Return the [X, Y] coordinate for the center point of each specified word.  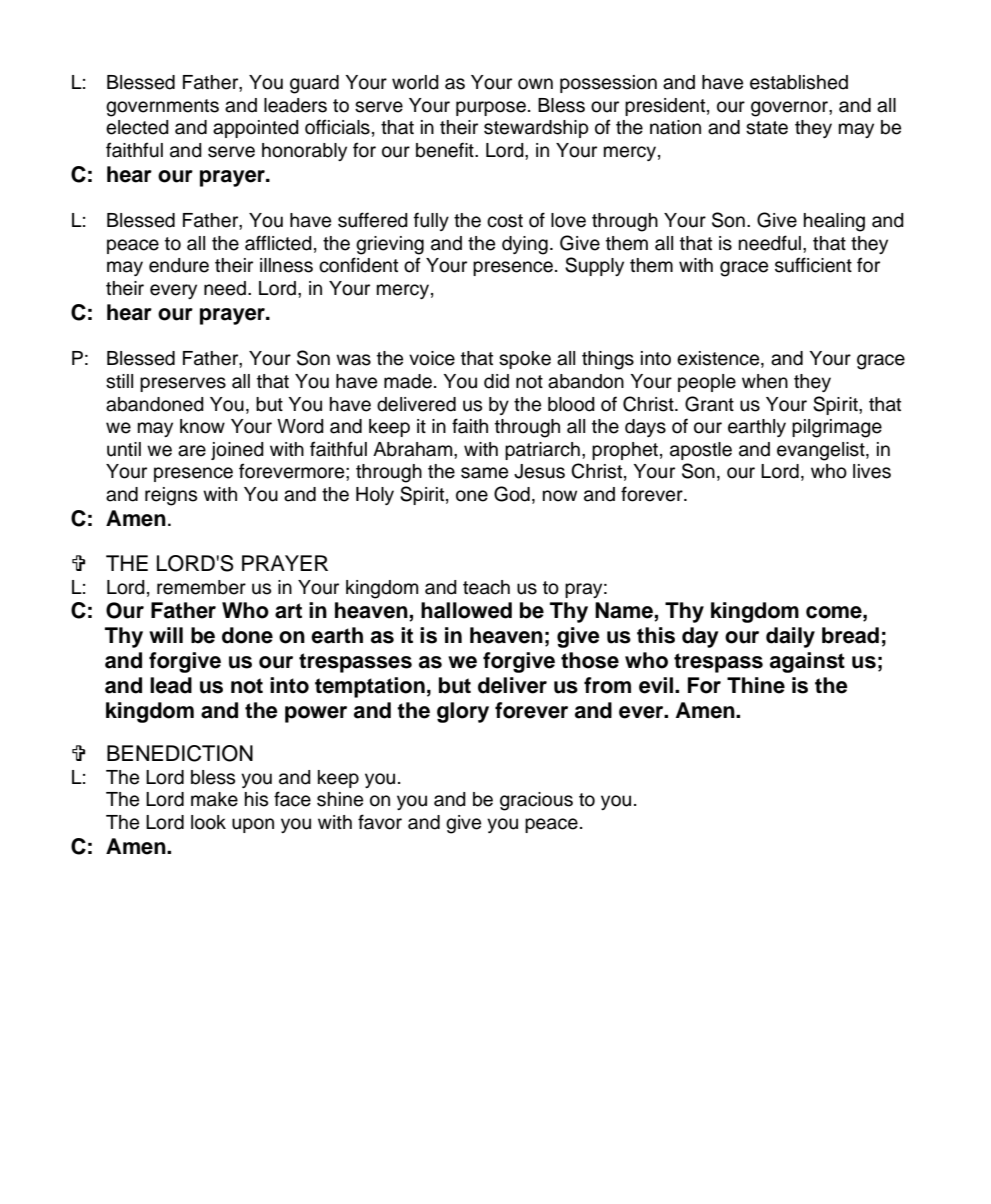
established [799, 82]
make [214, 799]
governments [162, 108]
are [192, 451]
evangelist [822, 451]
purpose [491, 108]
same [484, 473]
